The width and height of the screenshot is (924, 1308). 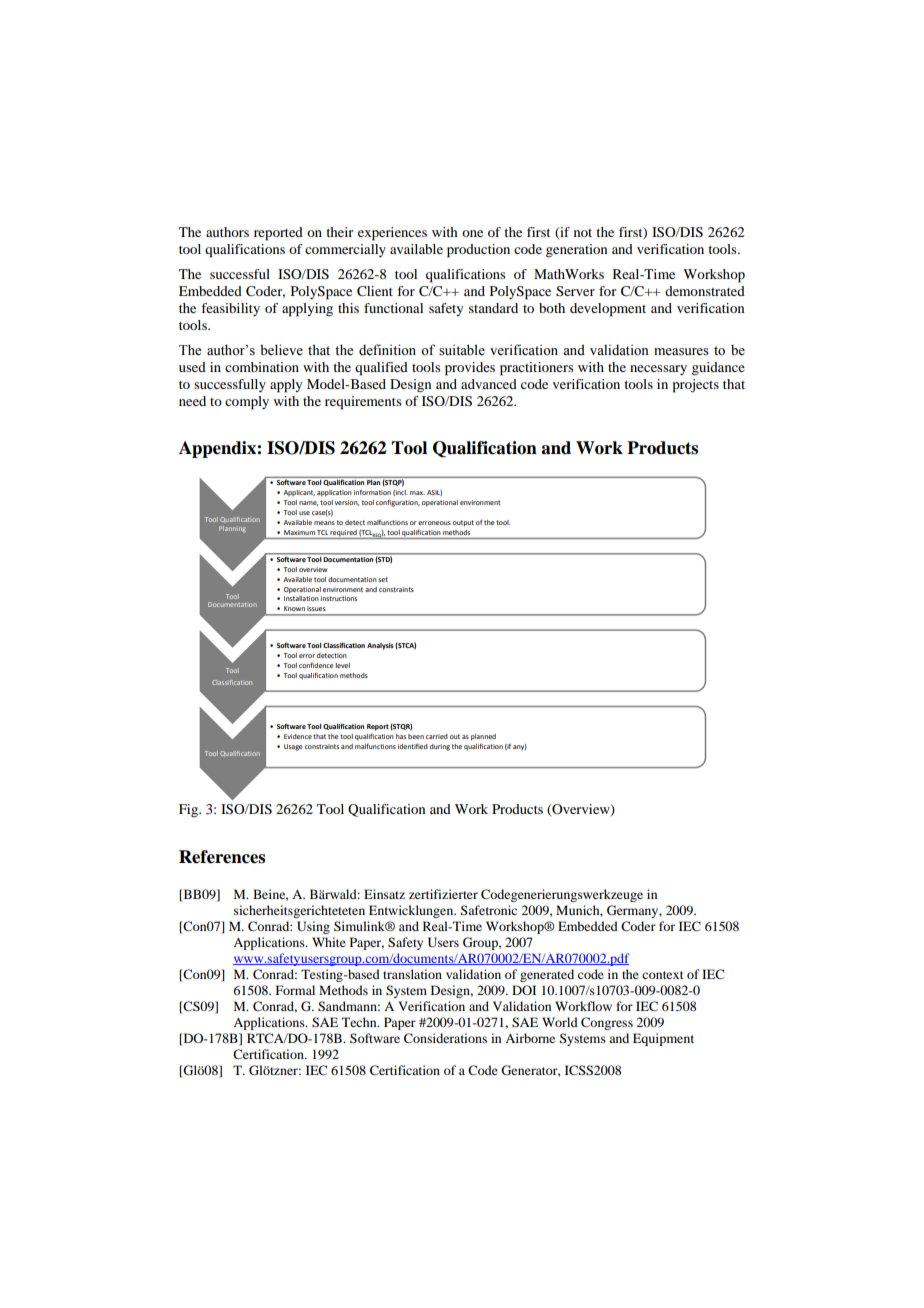 What do you see at coordinates (437, 736) in the screenshot?
I see `carried` at bounding box center [437, 736].
